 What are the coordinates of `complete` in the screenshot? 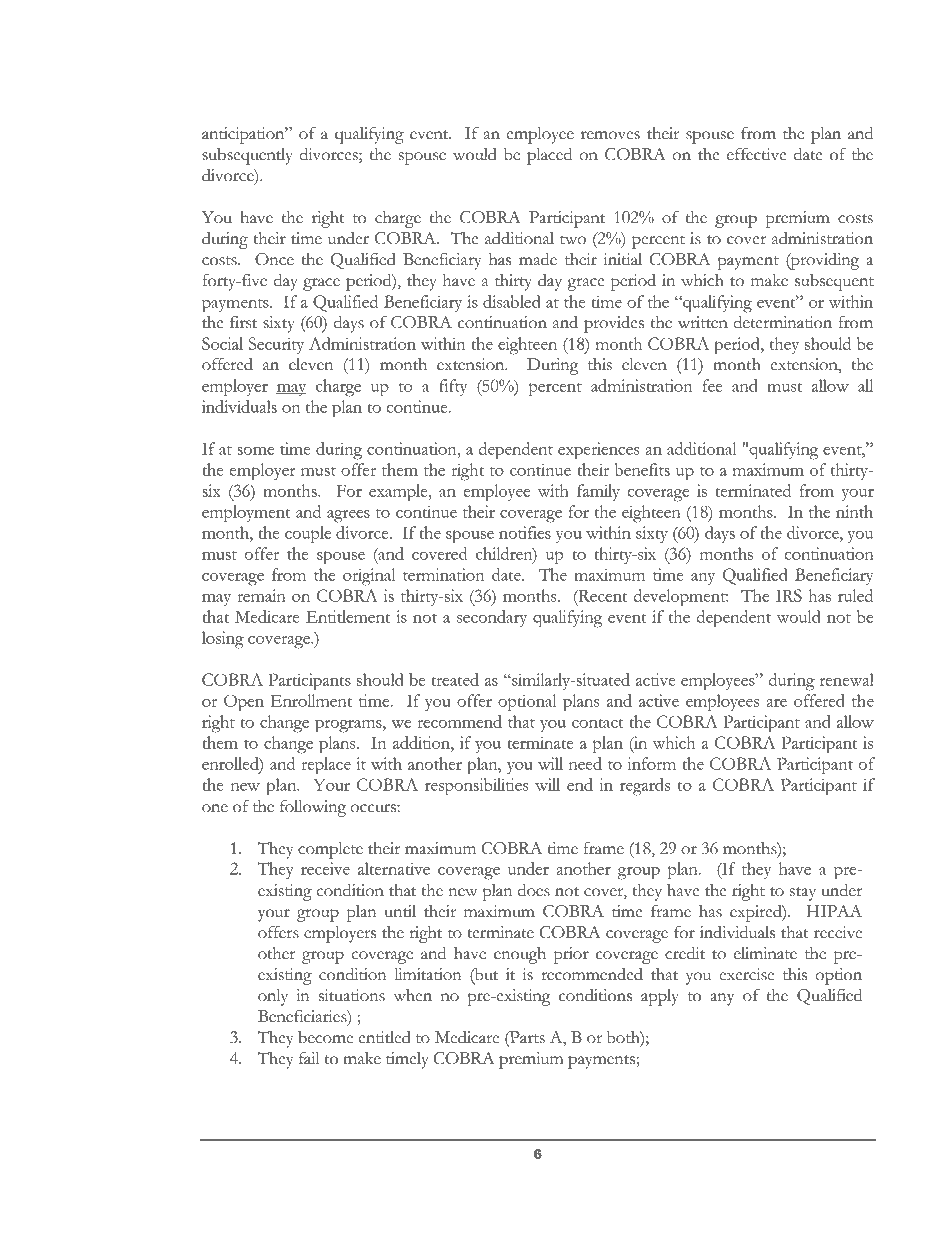 It's located at (330, 850).
